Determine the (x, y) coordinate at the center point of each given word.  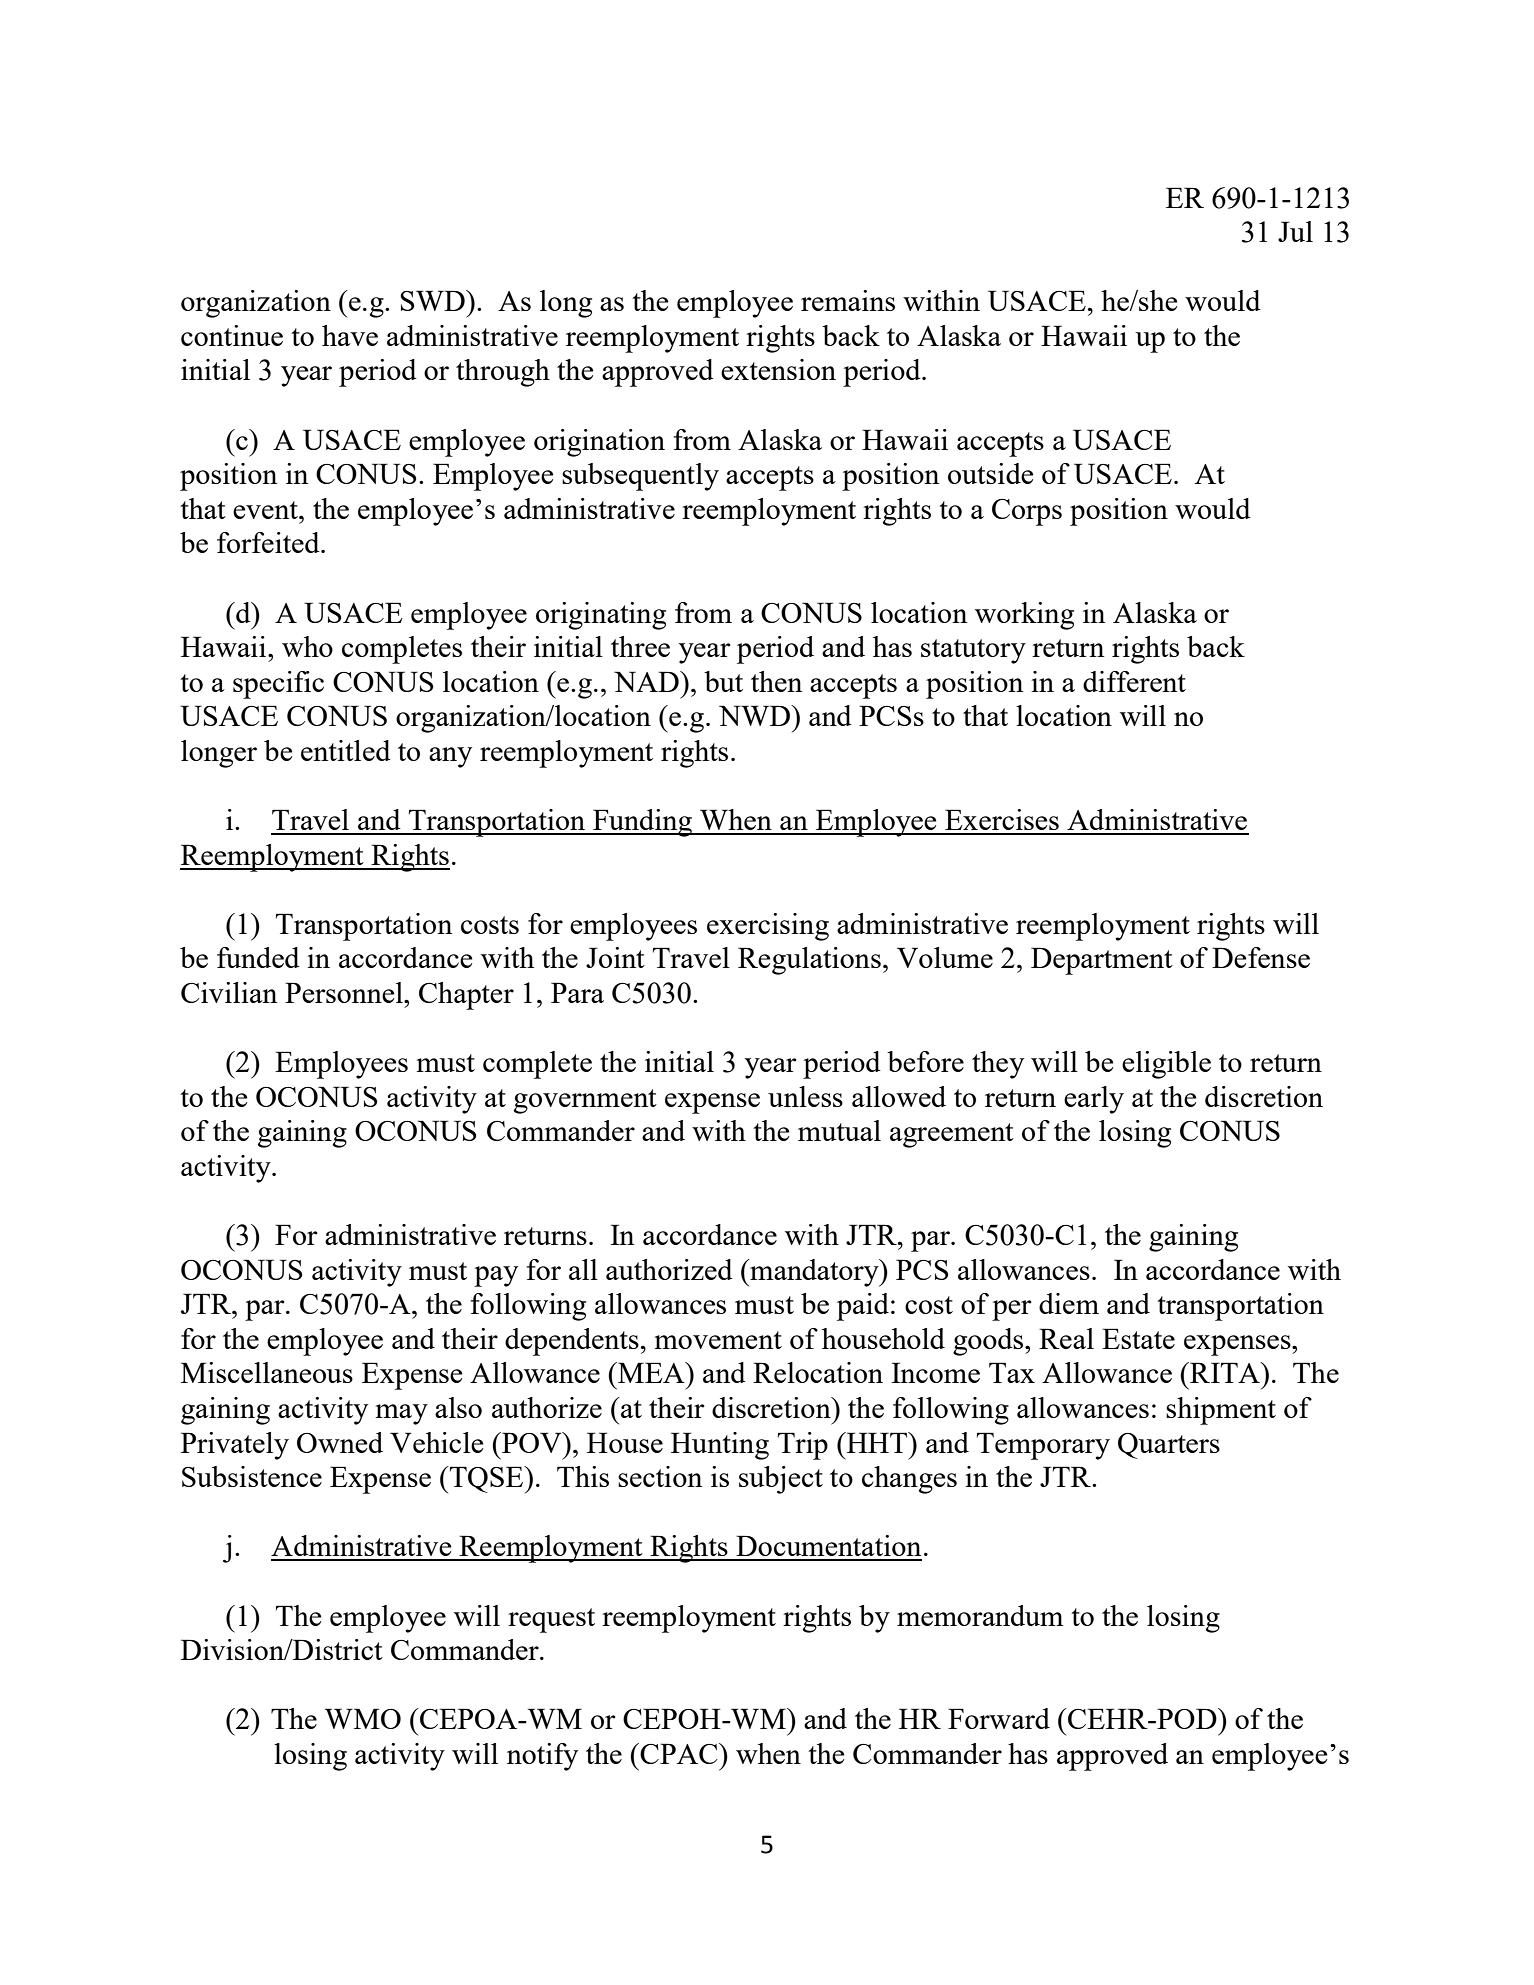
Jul (1295, 231)
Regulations (809, 961)
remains (848, 300)
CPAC (680, 1753)
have (350, 335)
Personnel (345, 992)
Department (1102, 961)
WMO (363, 1718)
